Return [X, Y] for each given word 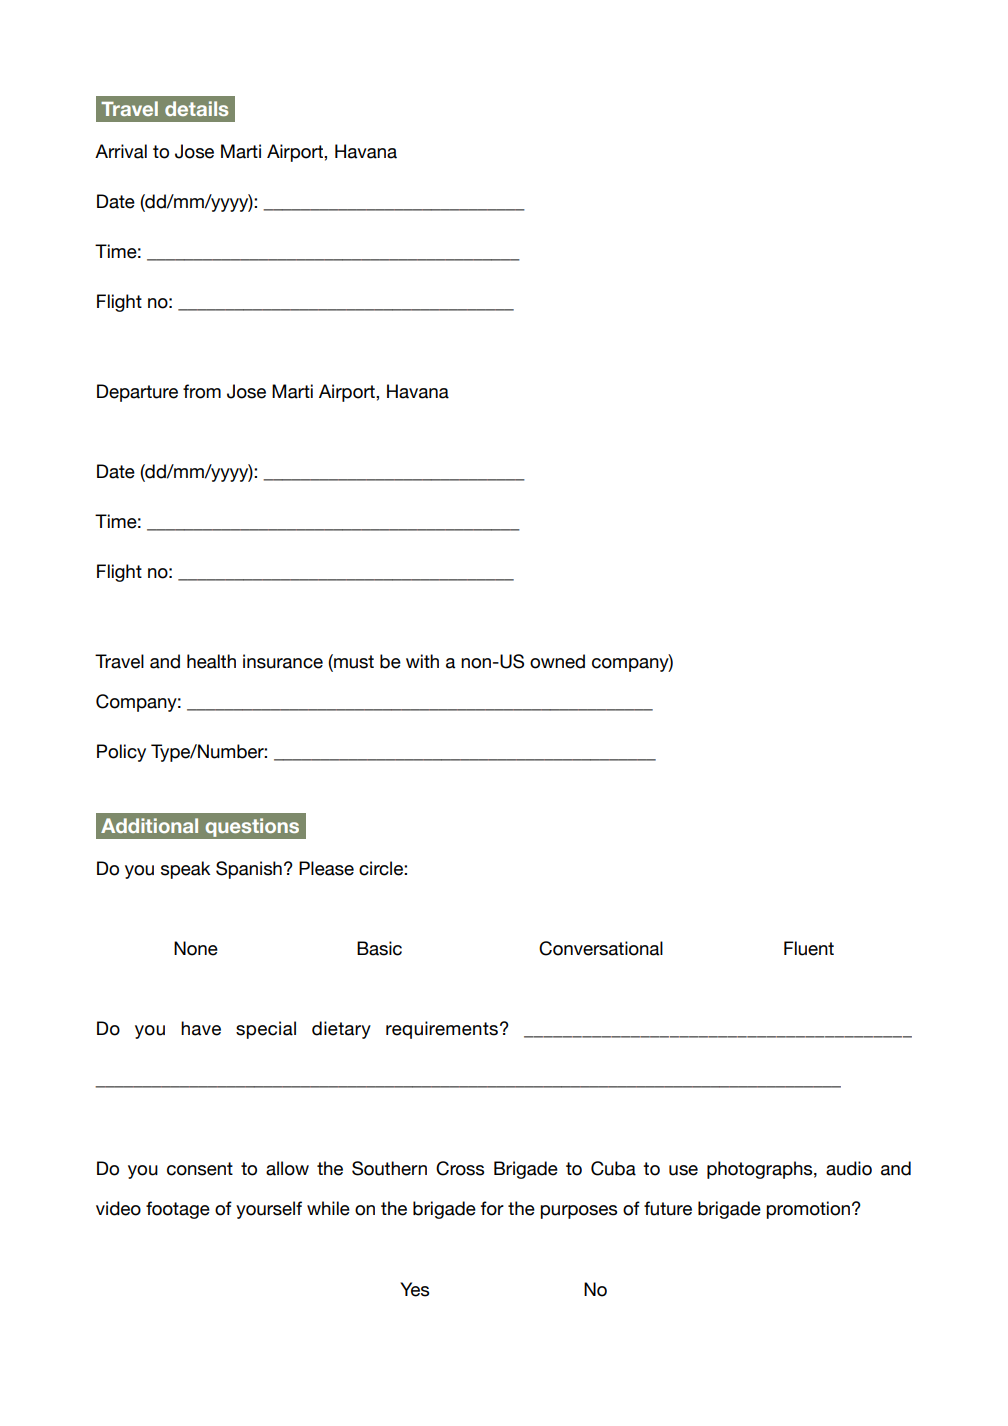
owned [557, 661]
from [202, 391]
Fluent [809, 948]
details [196, 108]
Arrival [121, 151]
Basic [379, 948]
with [422, 661]
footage [178, 1210]
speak [185, 870]
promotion [808, 1210]
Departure [137, 393]
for [492, 1208]
